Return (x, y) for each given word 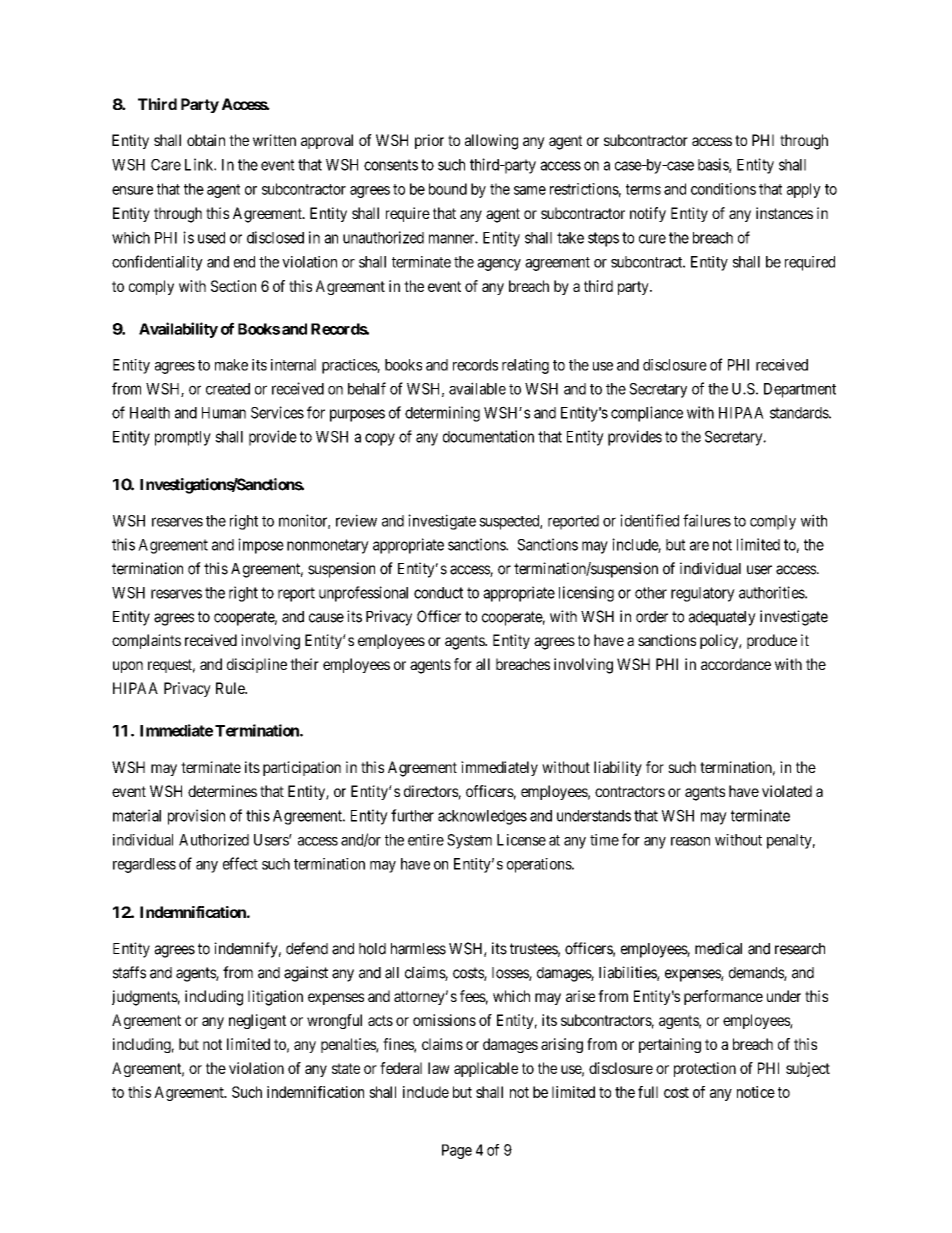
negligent (257, 1021)
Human (224, 413)
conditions (723, 189)
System (469, 841)
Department (800, 390)
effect (240, 863)
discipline (257, 665)
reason (690, 841)
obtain (206, 140)
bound (448, 189)
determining (442, 414)
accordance (736, 664)
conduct (438, 593)
